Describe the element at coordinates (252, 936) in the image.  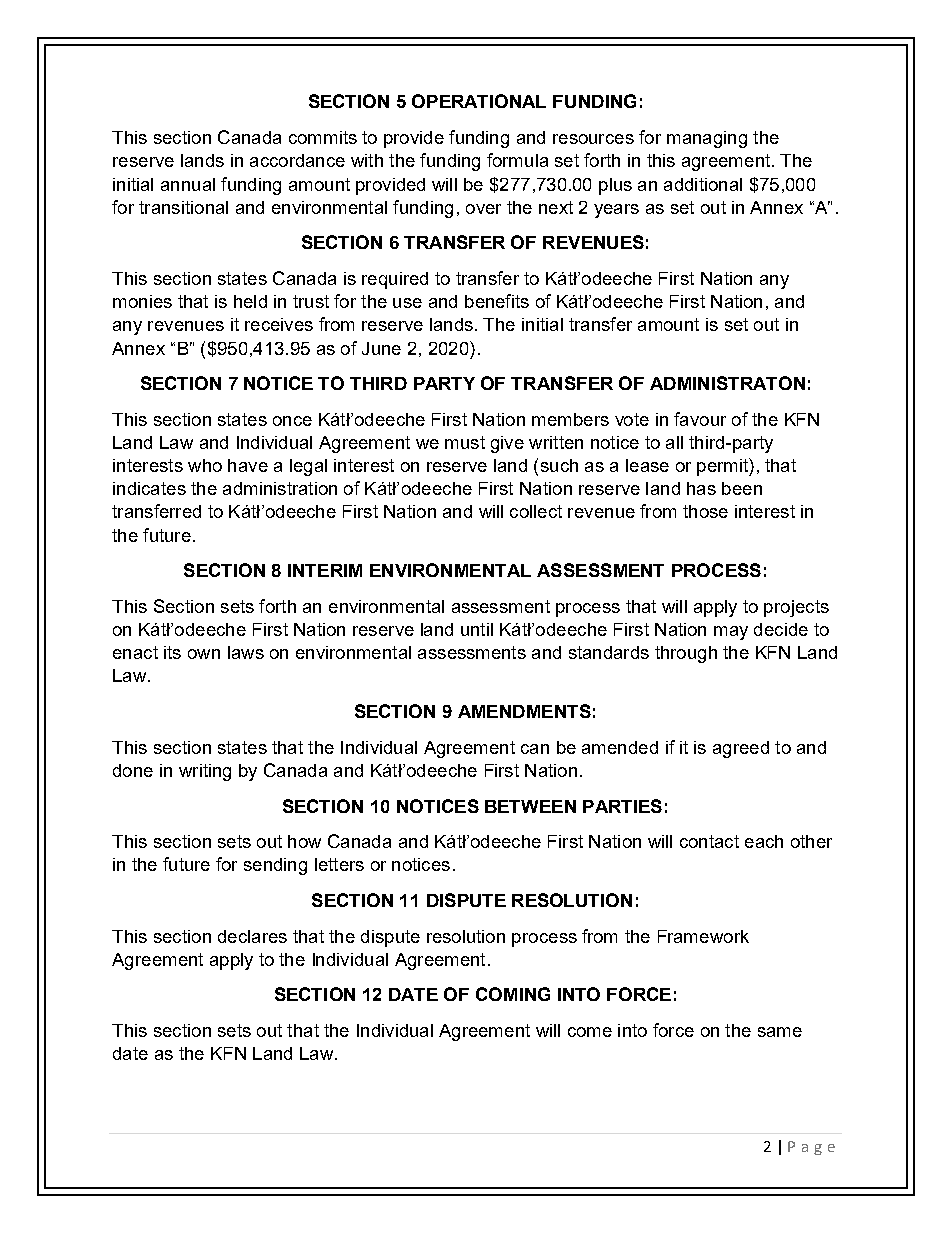
I see `declares` at that location.
